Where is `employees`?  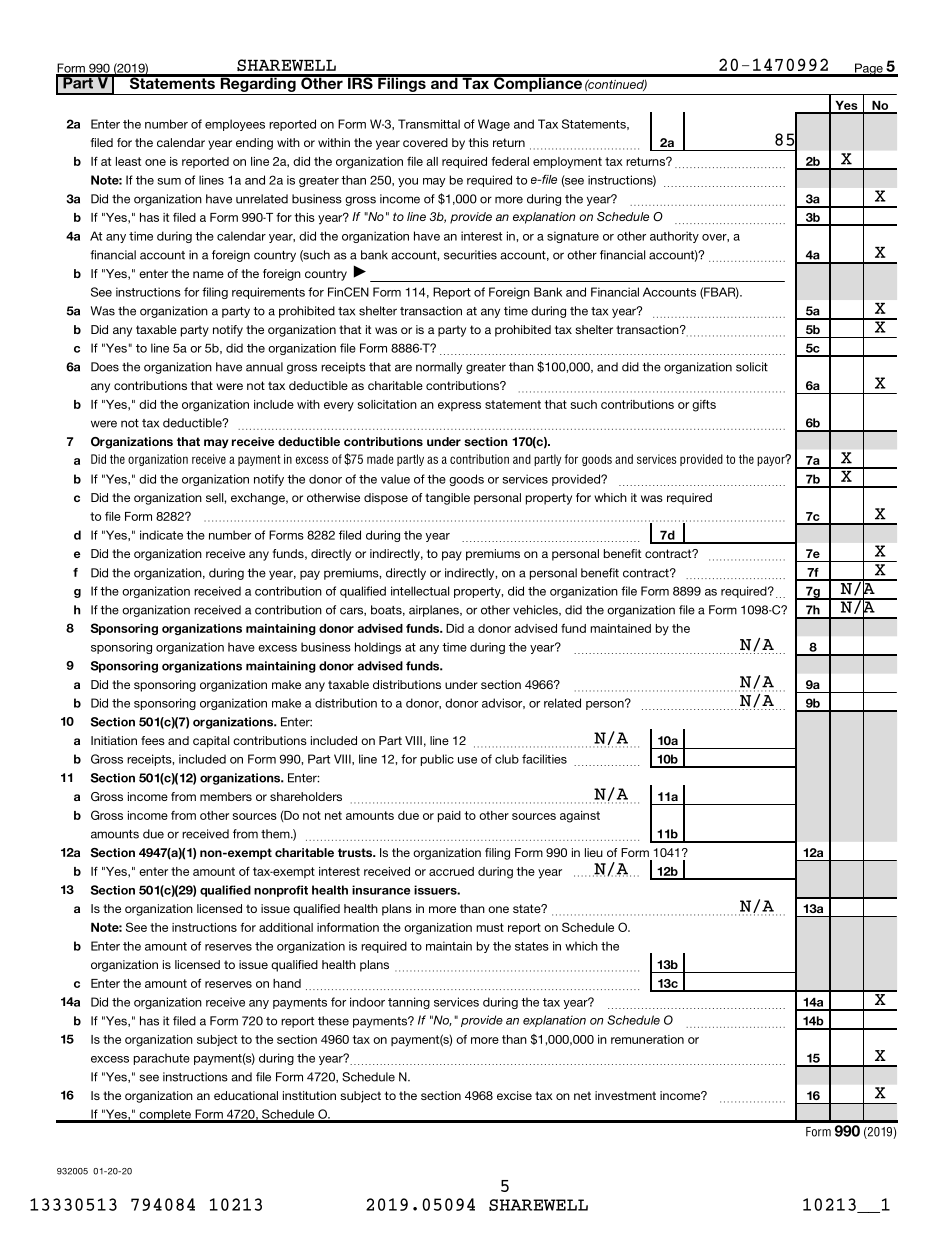 employees is located at coordinates (235, 125).
